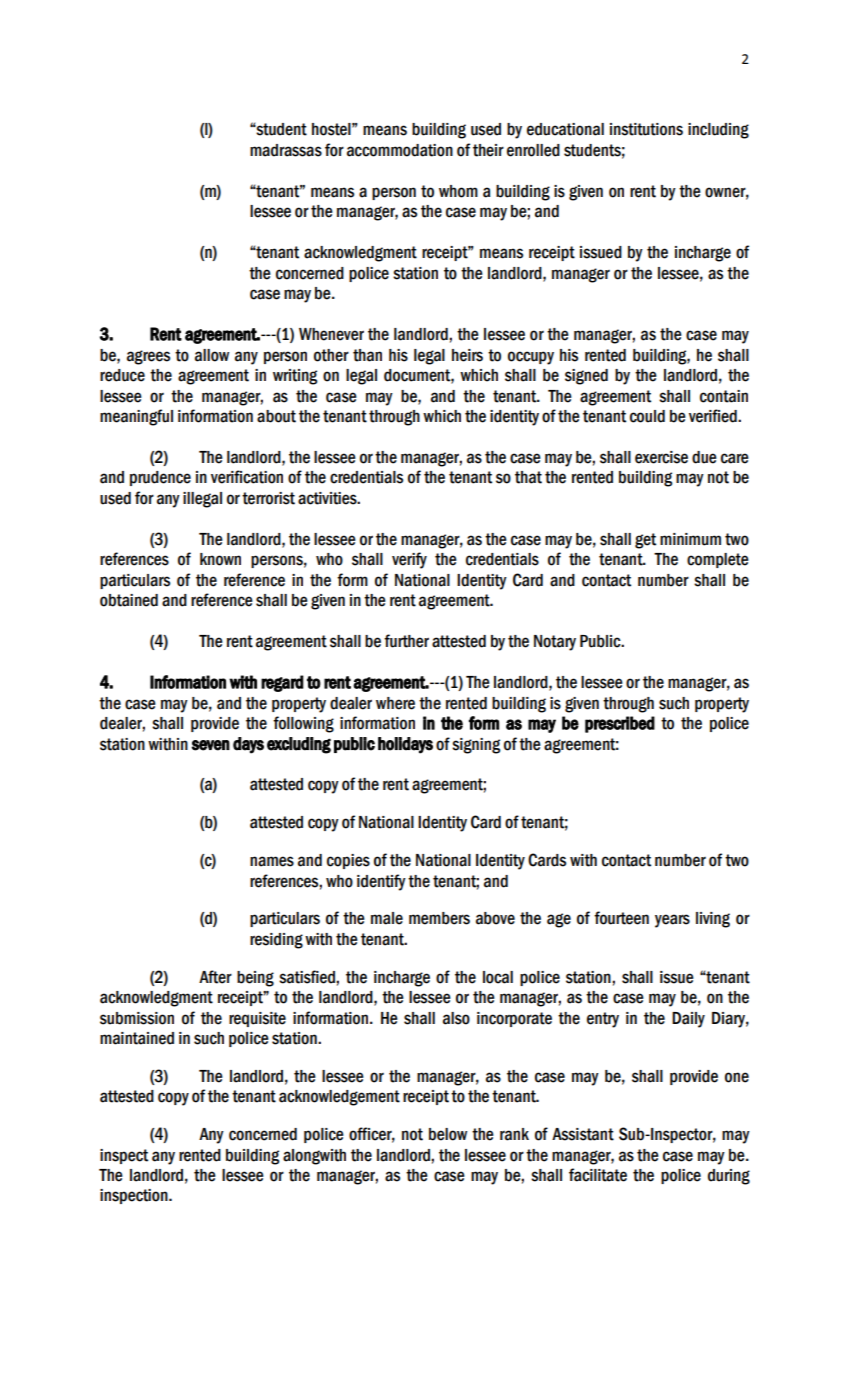 The width and height of the screenshot is (849, 1400). Describe the element at coordinates (598, 1175) in the screenshot. I see `facilitate` at that location.
